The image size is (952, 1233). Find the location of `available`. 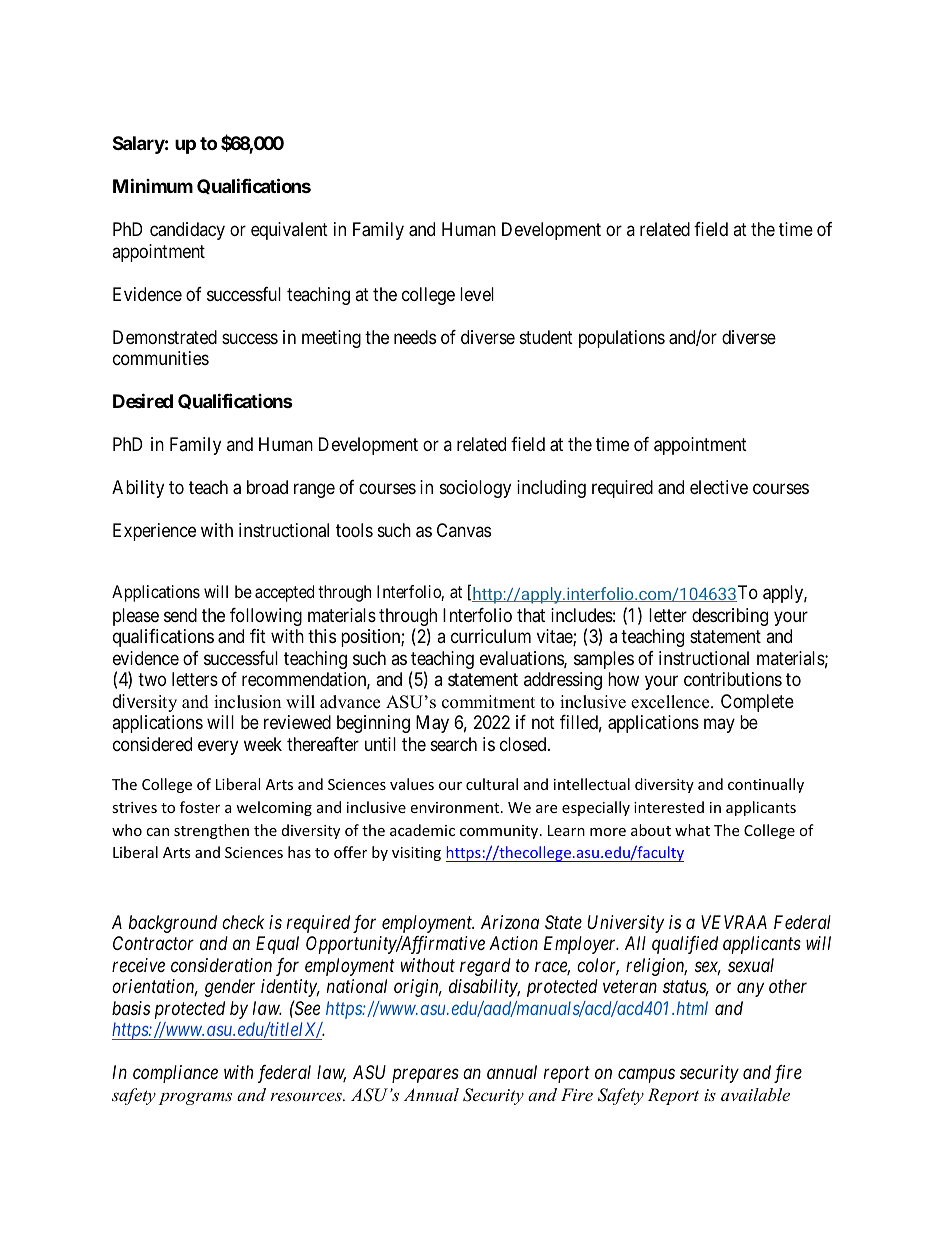

available is located at coordinates (755, 1094).
